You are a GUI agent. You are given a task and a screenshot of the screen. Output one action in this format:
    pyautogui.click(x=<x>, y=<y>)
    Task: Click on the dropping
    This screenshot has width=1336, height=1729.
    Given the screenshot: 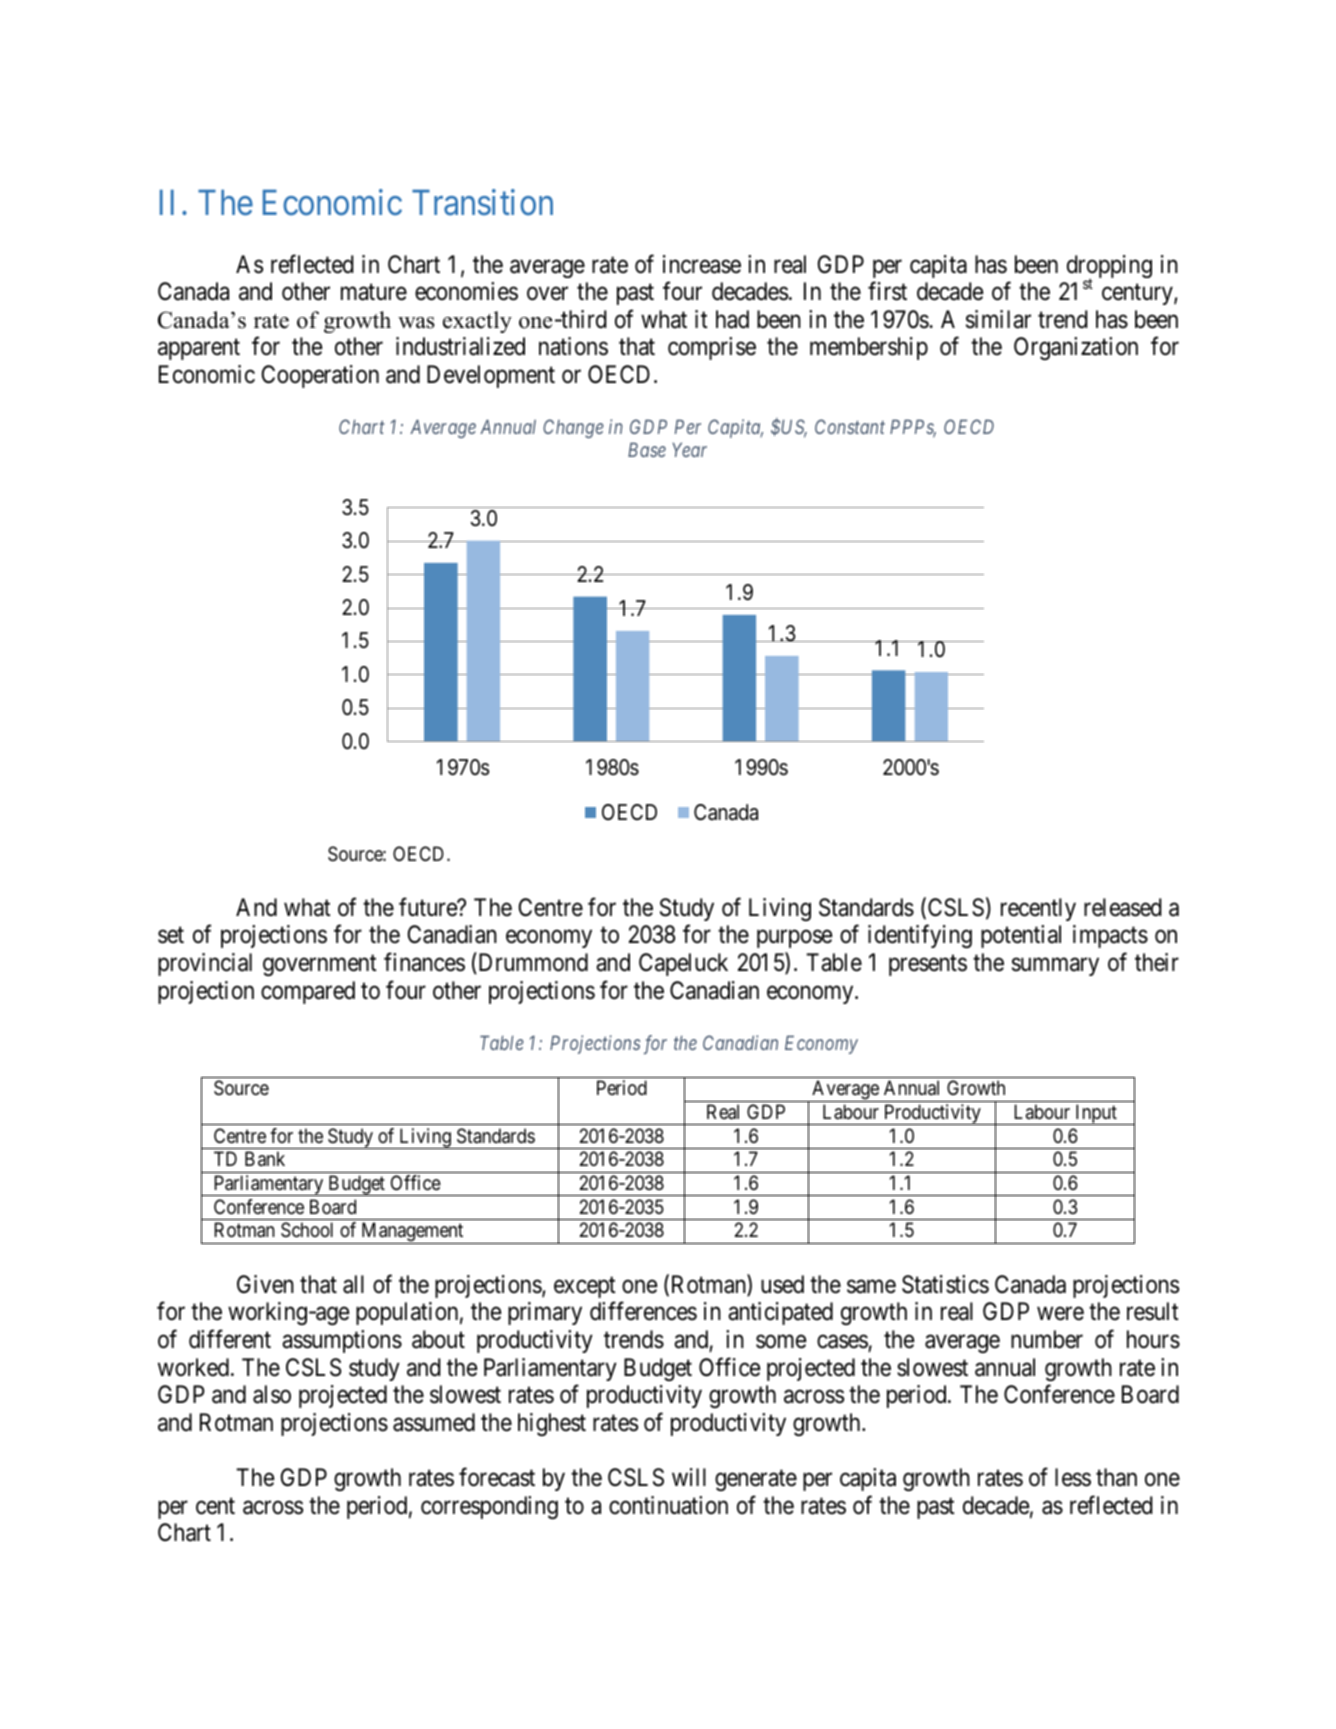 What is the action you would take?
    pyautogui.click(x=1109, y=268)
